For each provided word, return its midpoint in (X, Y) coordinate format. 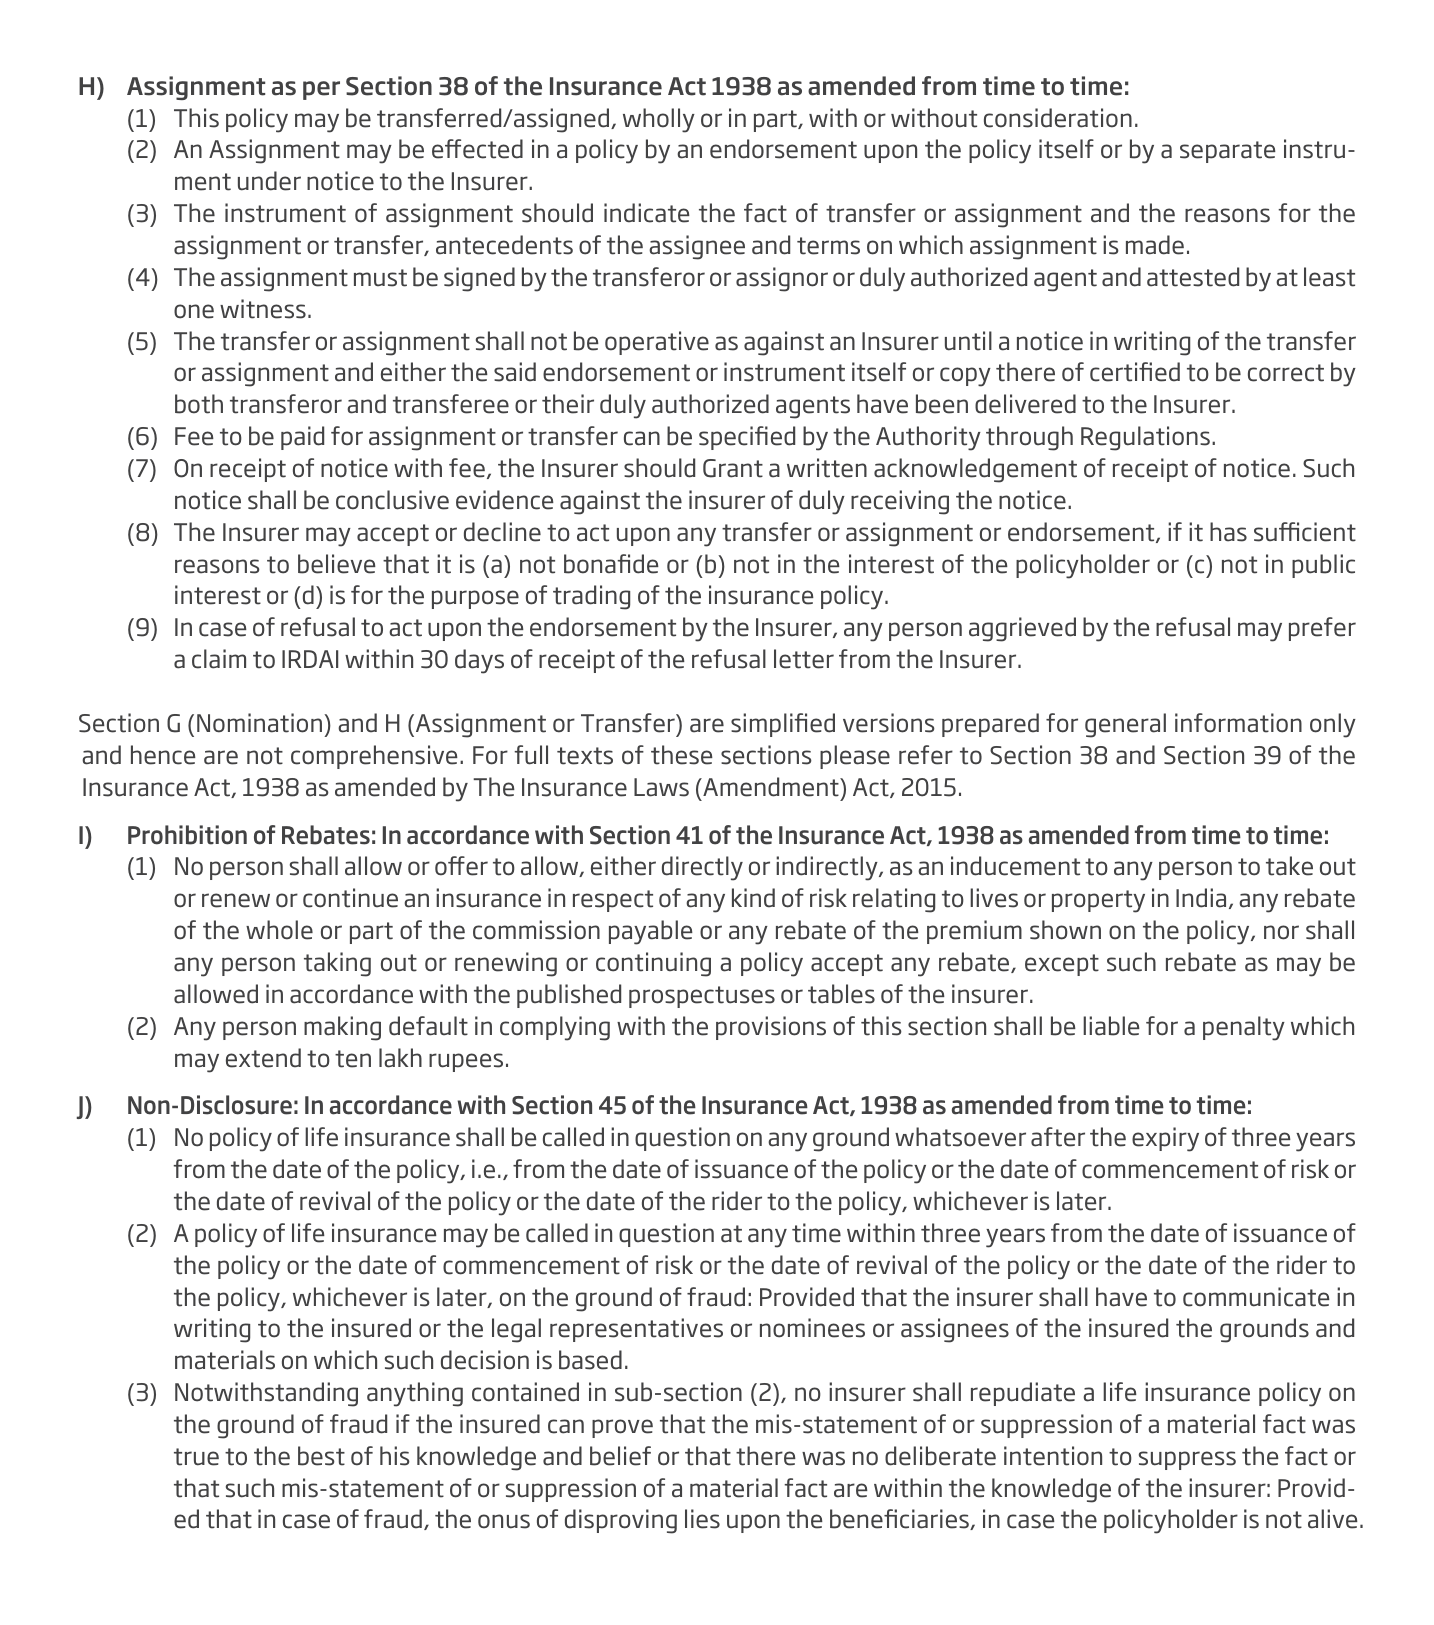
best (321, 1456)
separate (1228, 152)
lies (702, 1519)
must (380, 278)
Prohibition (187, 835)
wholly (659, 120)
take (1289, 866)
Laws (661, 787)
